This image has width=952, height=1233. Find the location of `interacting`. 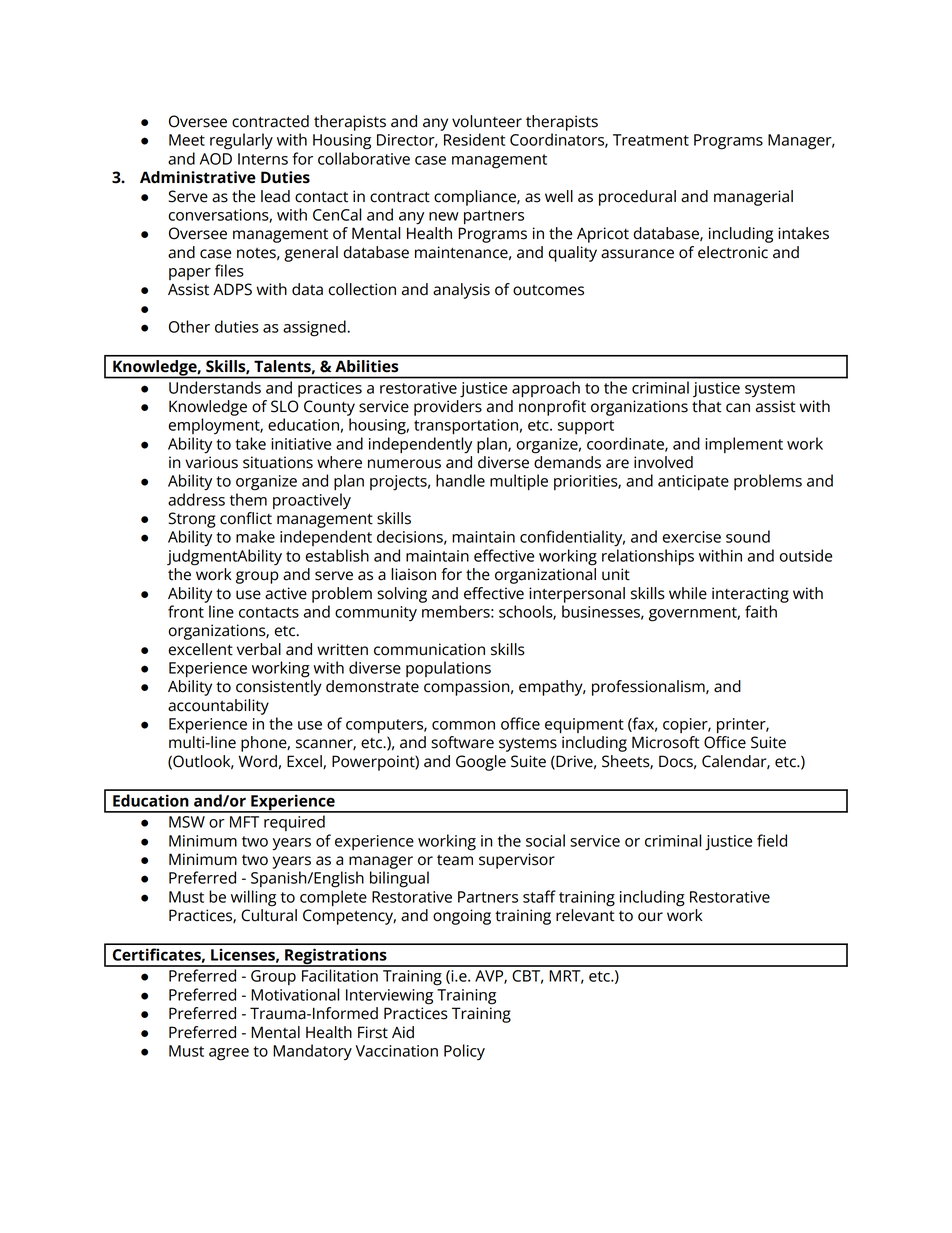

interacting is located at coordinates (750, 595).
